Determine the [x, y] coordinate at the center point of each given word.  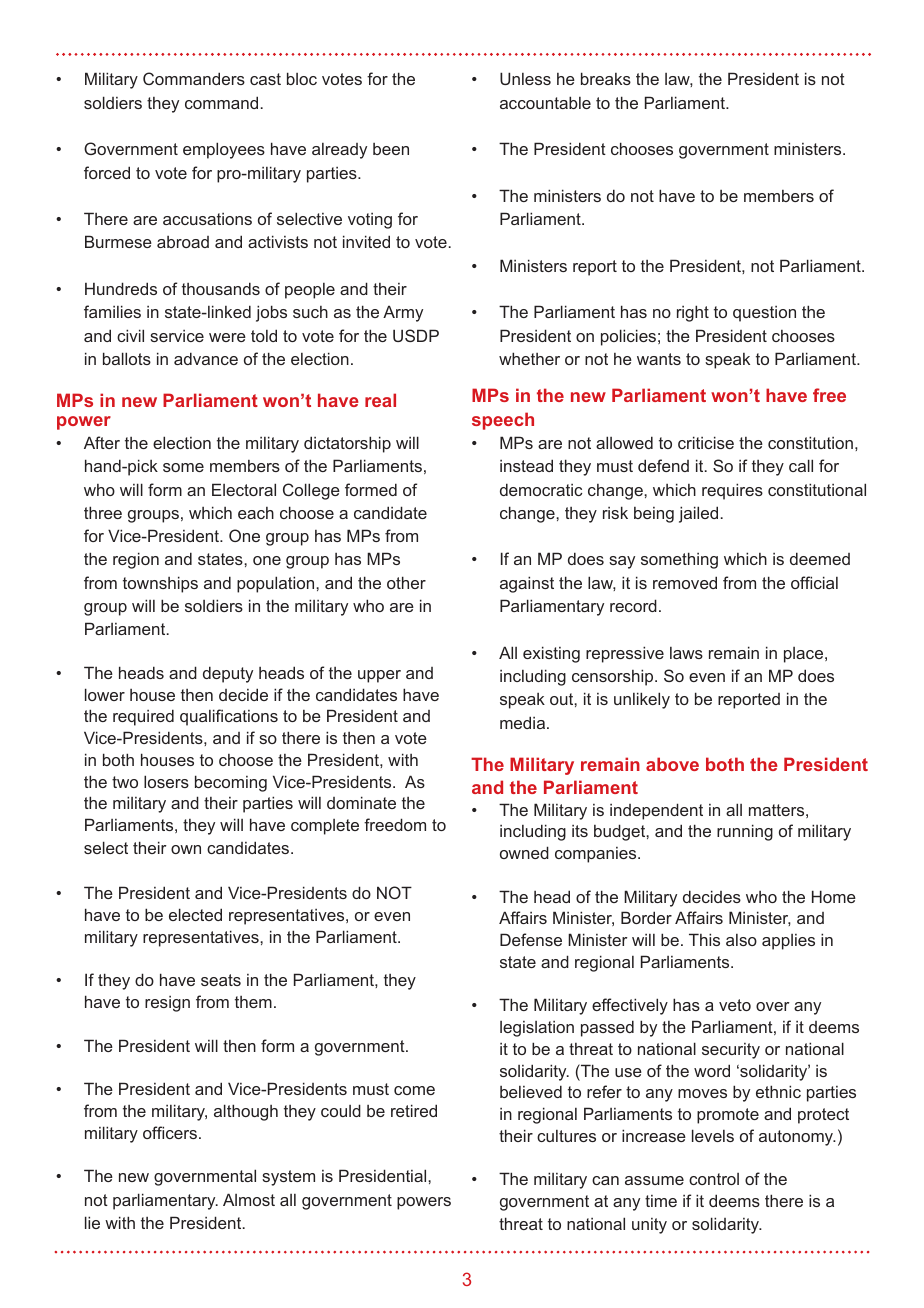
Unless [525, 78]
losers [166, 781]
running [745, 832]
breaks [606, 78]
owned [524, 852]
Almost [249, 1199]
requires [732, 491]
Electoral [244, 489]
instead [526, 465]
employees [224, 150]
